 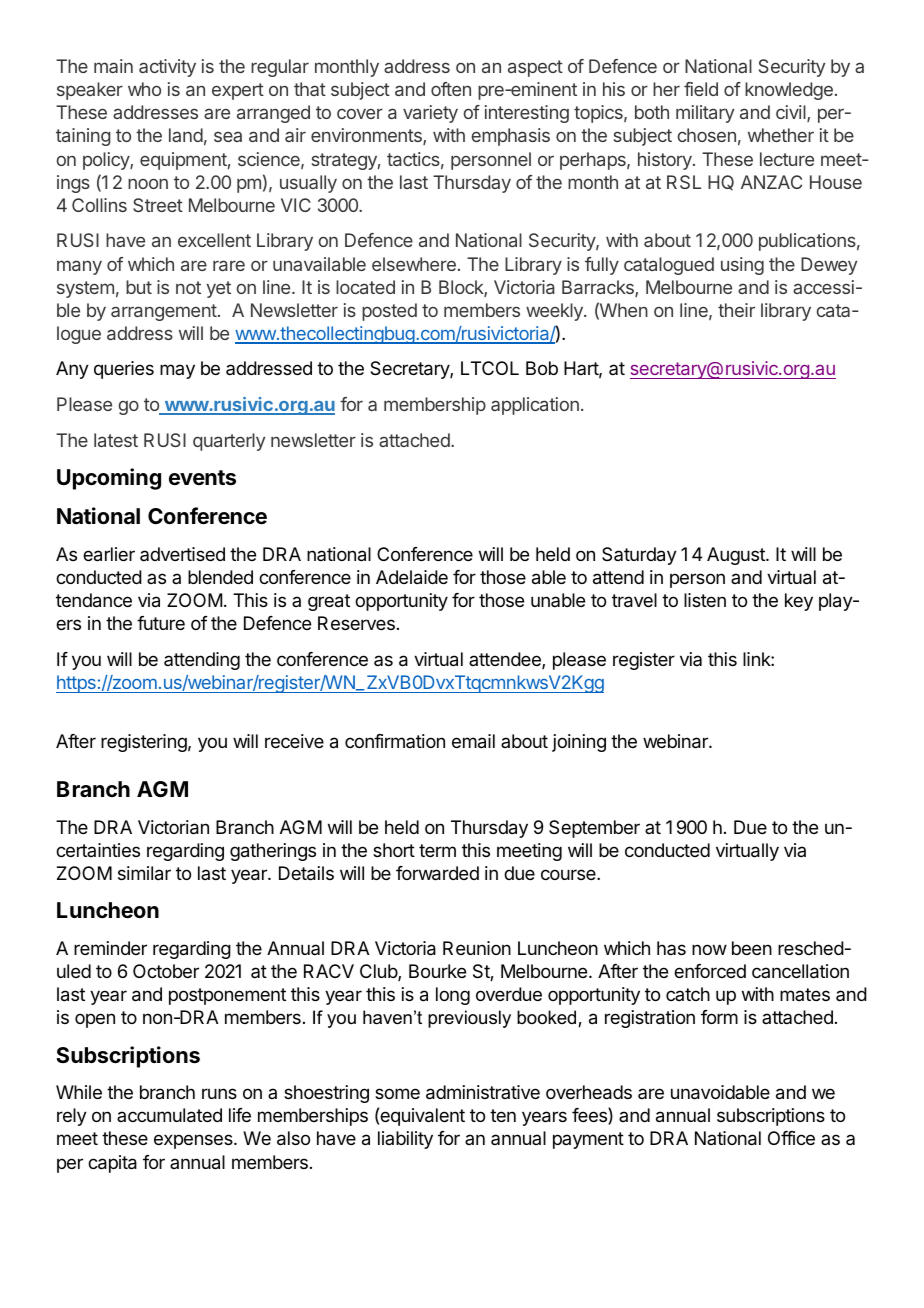 What do you see at coordinates (169, 1115) in the image?
I see `accumulated` at bounding box center [169, 1115].
